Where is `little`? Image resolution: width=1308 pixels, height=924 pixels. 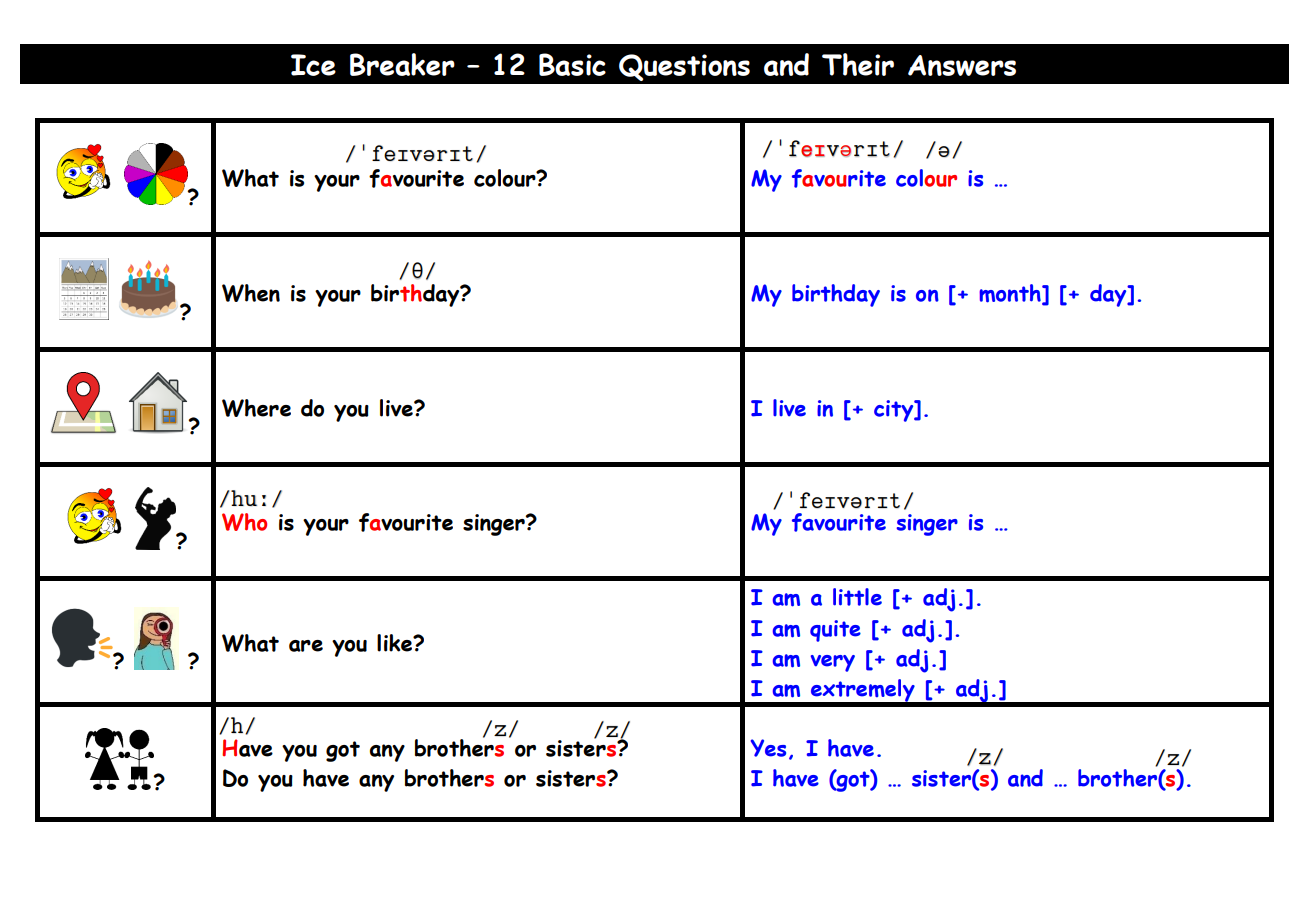 little is located at coordinates (857, 597).
